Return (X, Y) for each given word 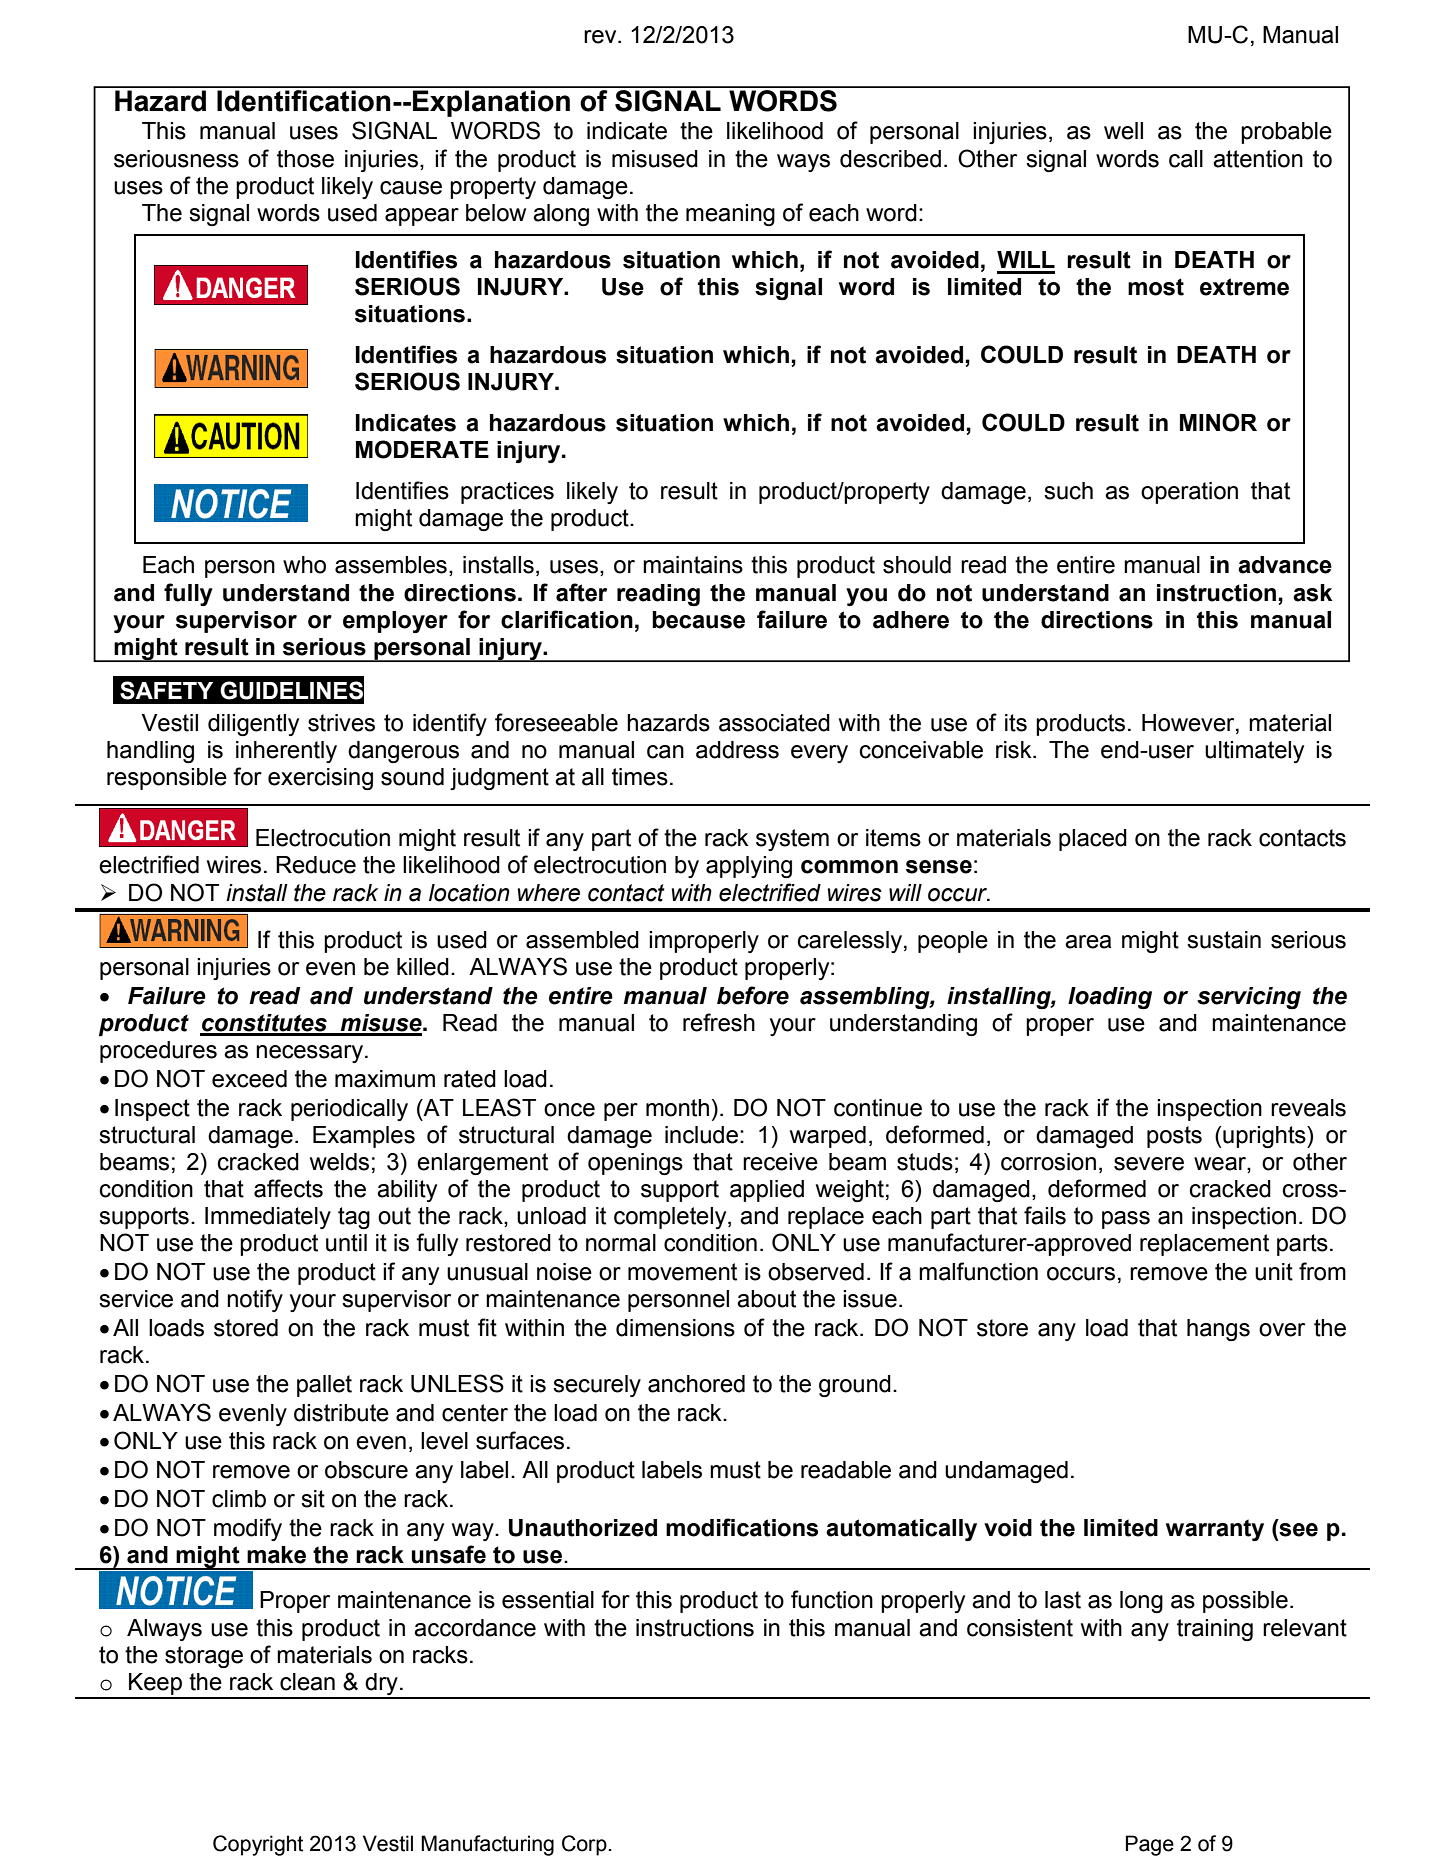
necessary (309, 1054)
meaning (730, 215)
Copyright (258, 1845)
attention (1258, 159)
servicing (1249, 998)
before (753, 995)
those (305, 159)
